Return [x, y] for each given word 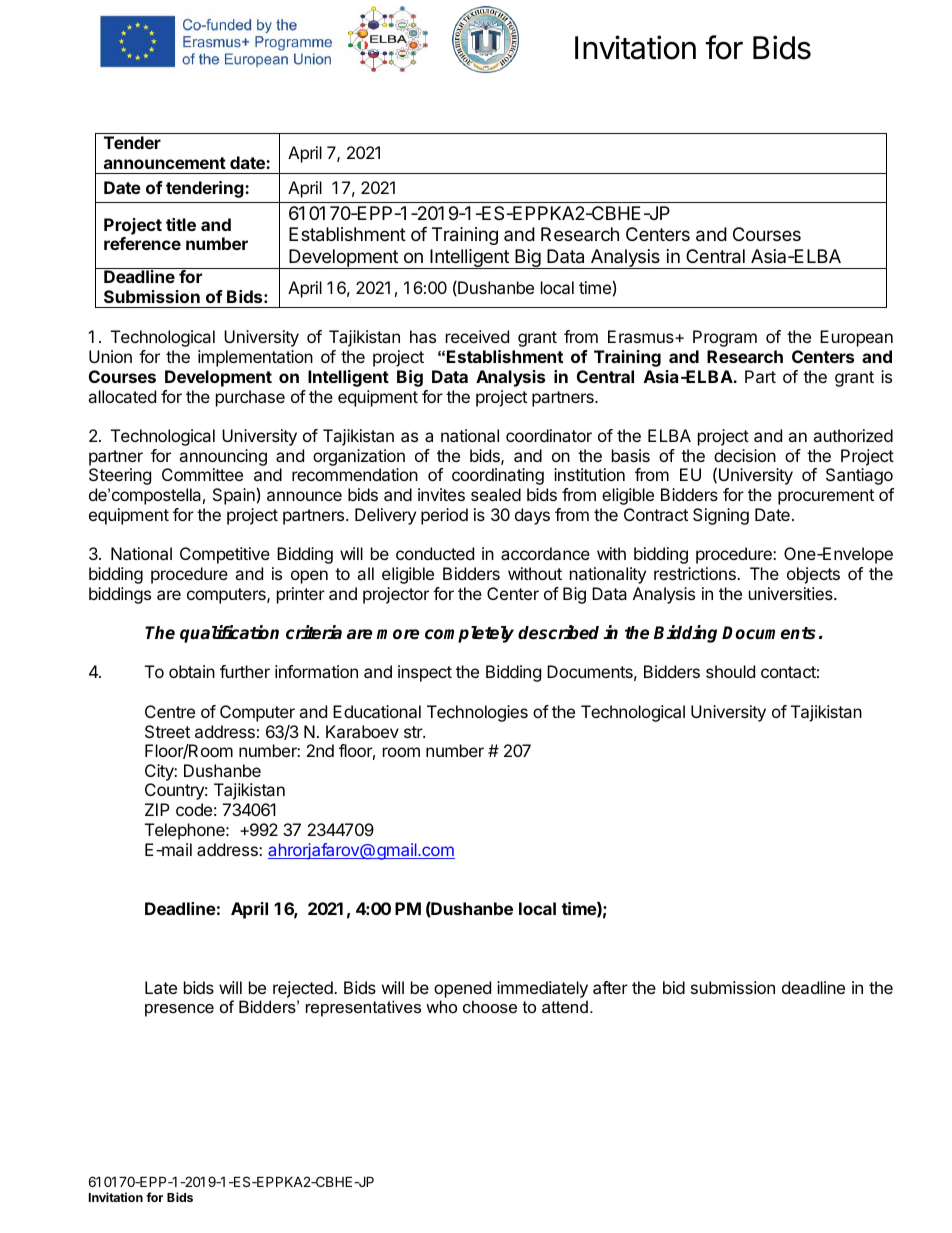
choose [490, 1006]
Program [725, 338]
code [194, 809]
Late [161, 987]
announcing [223, 457]
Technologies [477, 713]
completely [469, 634]
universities [792, 593]
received [477, 336]
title [181, 224]
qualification [229, 634]
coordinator [549, 435]
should [730, 671]
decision [745, 455]
